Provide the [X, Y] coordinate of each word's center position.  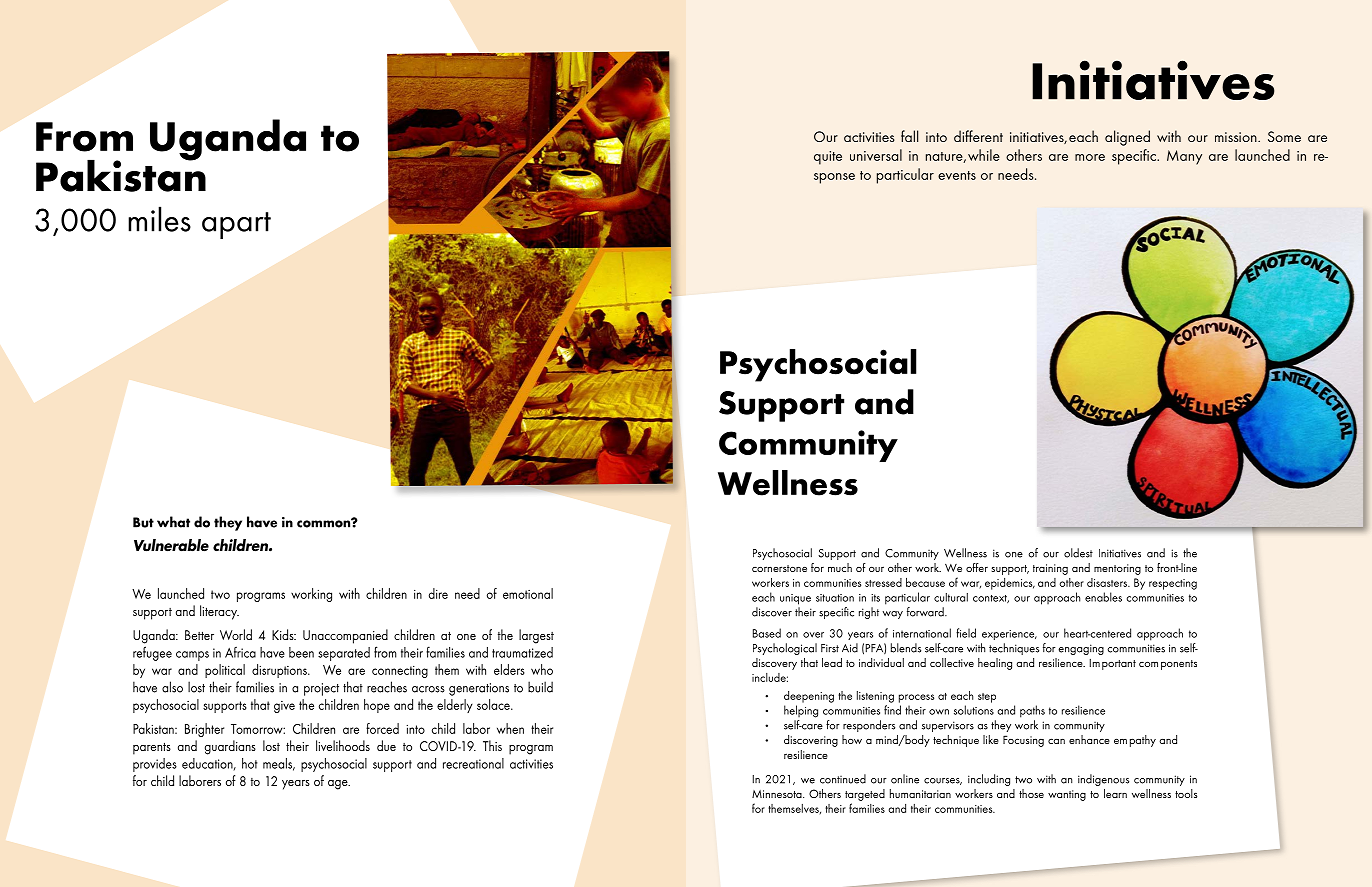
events [957, 175]
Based [767, 633]
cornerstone [779, 568]
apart [236, 225]
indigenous [1103, 780]
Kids [284, 634]
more [1090, 157]
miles [159, 219]
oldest [1078, 553]
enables [1103, 597]
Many [1184, 157]
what [173, 522]
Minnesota [778, 794]
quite [828, 158]
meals [279, 764]
